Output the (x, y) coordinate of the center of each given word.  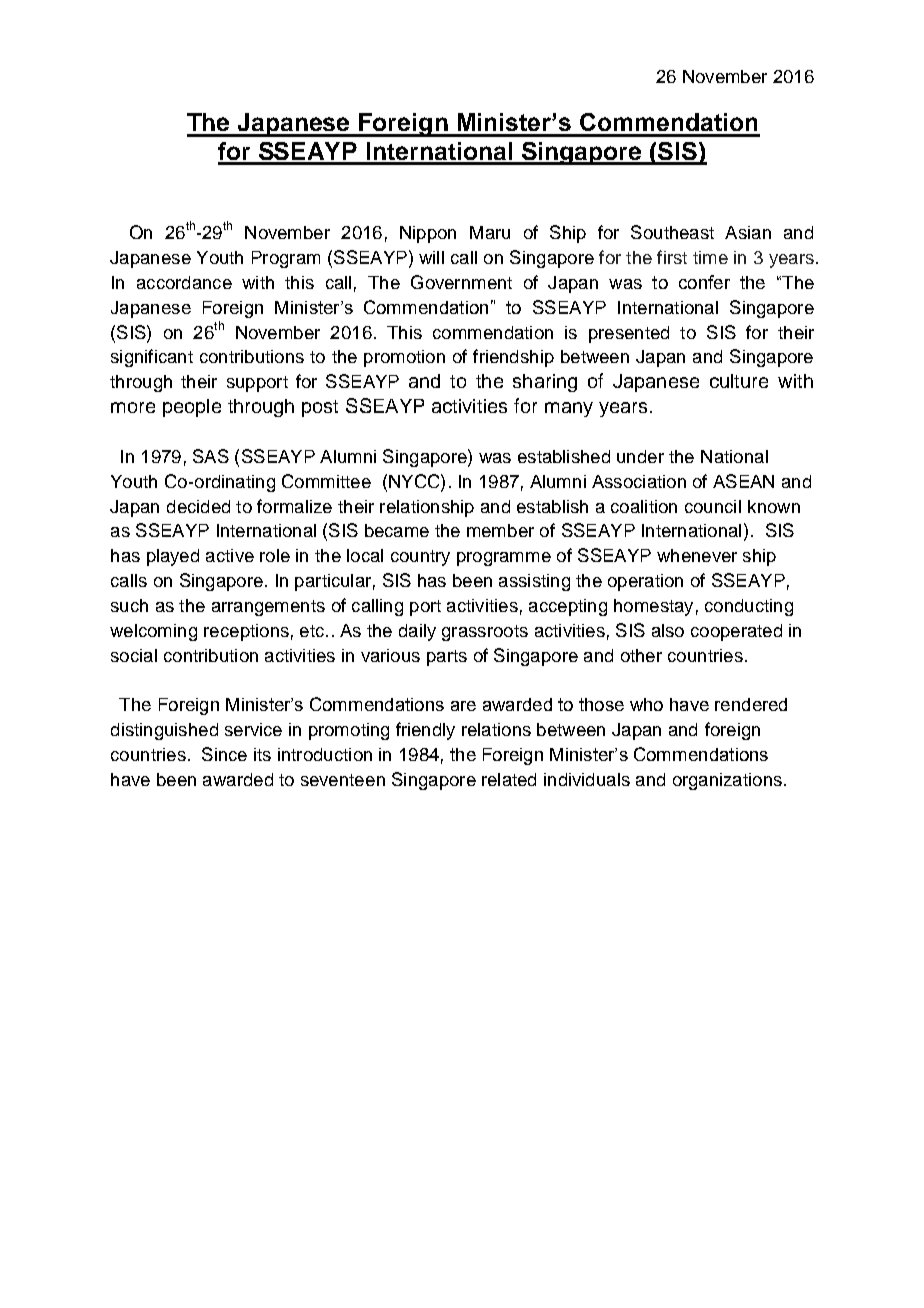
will (431, 257)
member (500, 530)
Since (224, 754)
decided (198, 506)
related (509, 779)
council (713, 506)
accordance (184, 282)
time (710, 257)
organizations (727, 781)
